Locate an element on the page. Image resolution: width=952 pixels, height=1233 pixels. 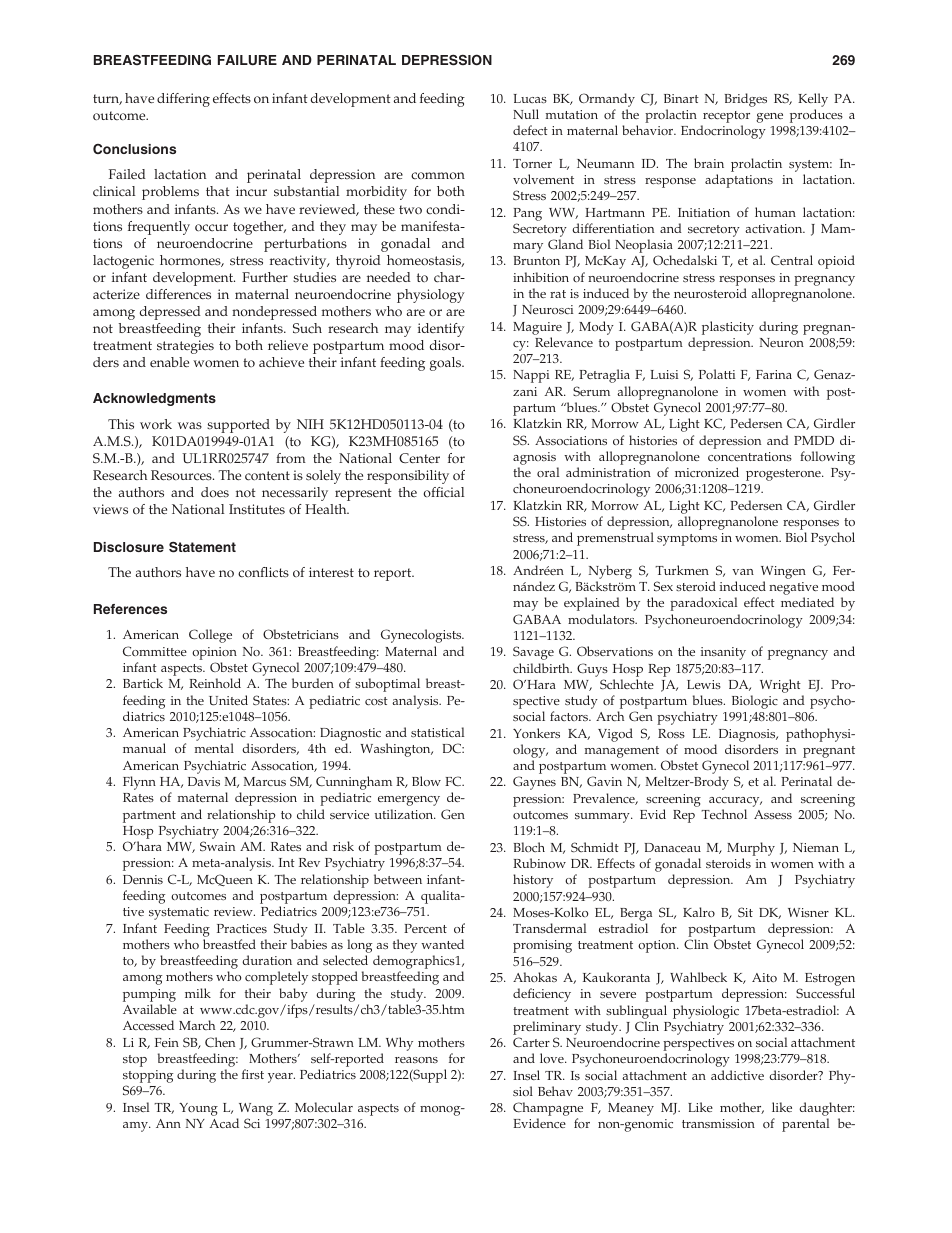
Bloch is located at coordinates (529, 847).
